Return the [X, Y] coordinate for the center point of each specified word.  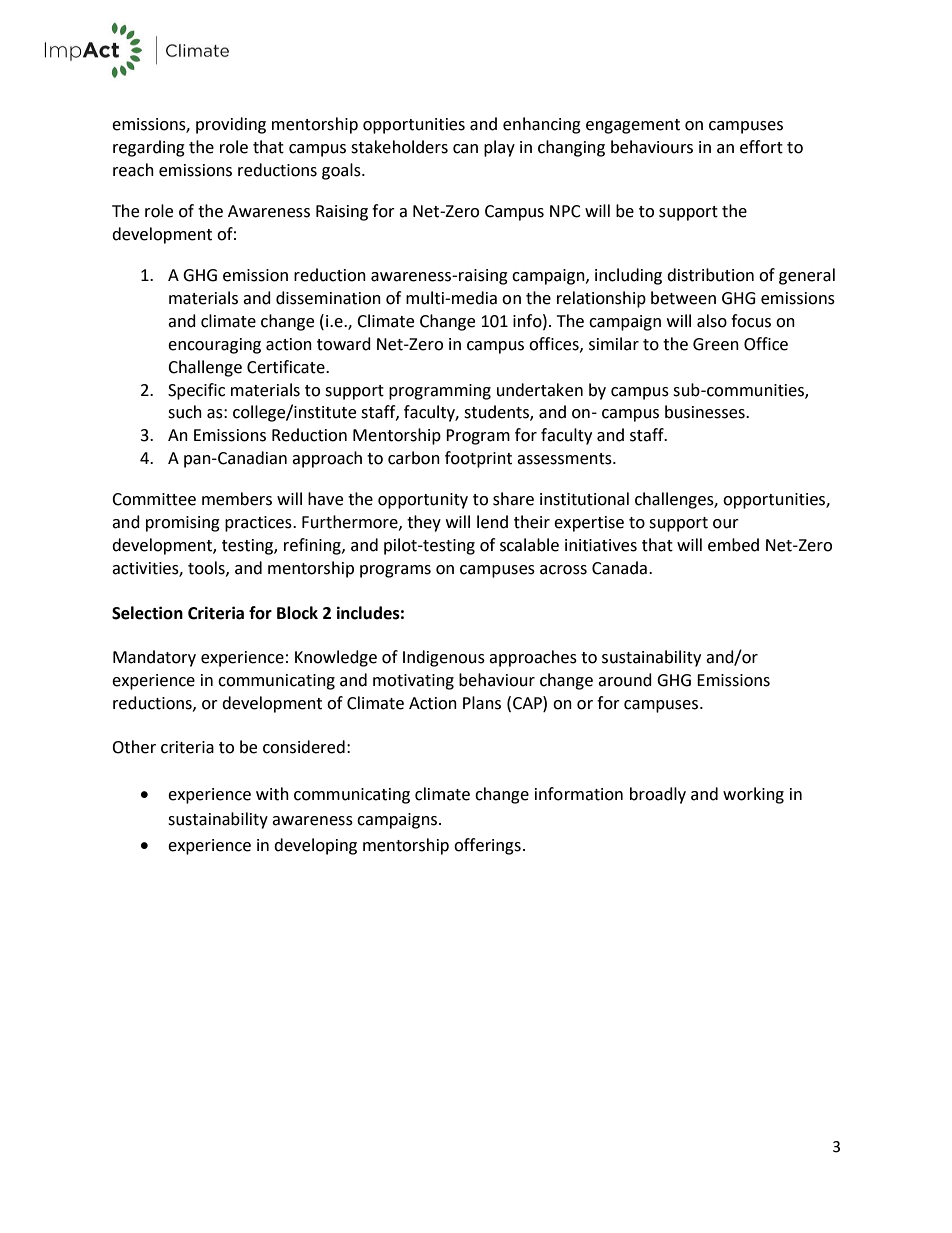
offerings [487, 846]
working [753, 795]
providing [231, 125]
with [272, 794]
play [499, 148]
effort [761, 147]
